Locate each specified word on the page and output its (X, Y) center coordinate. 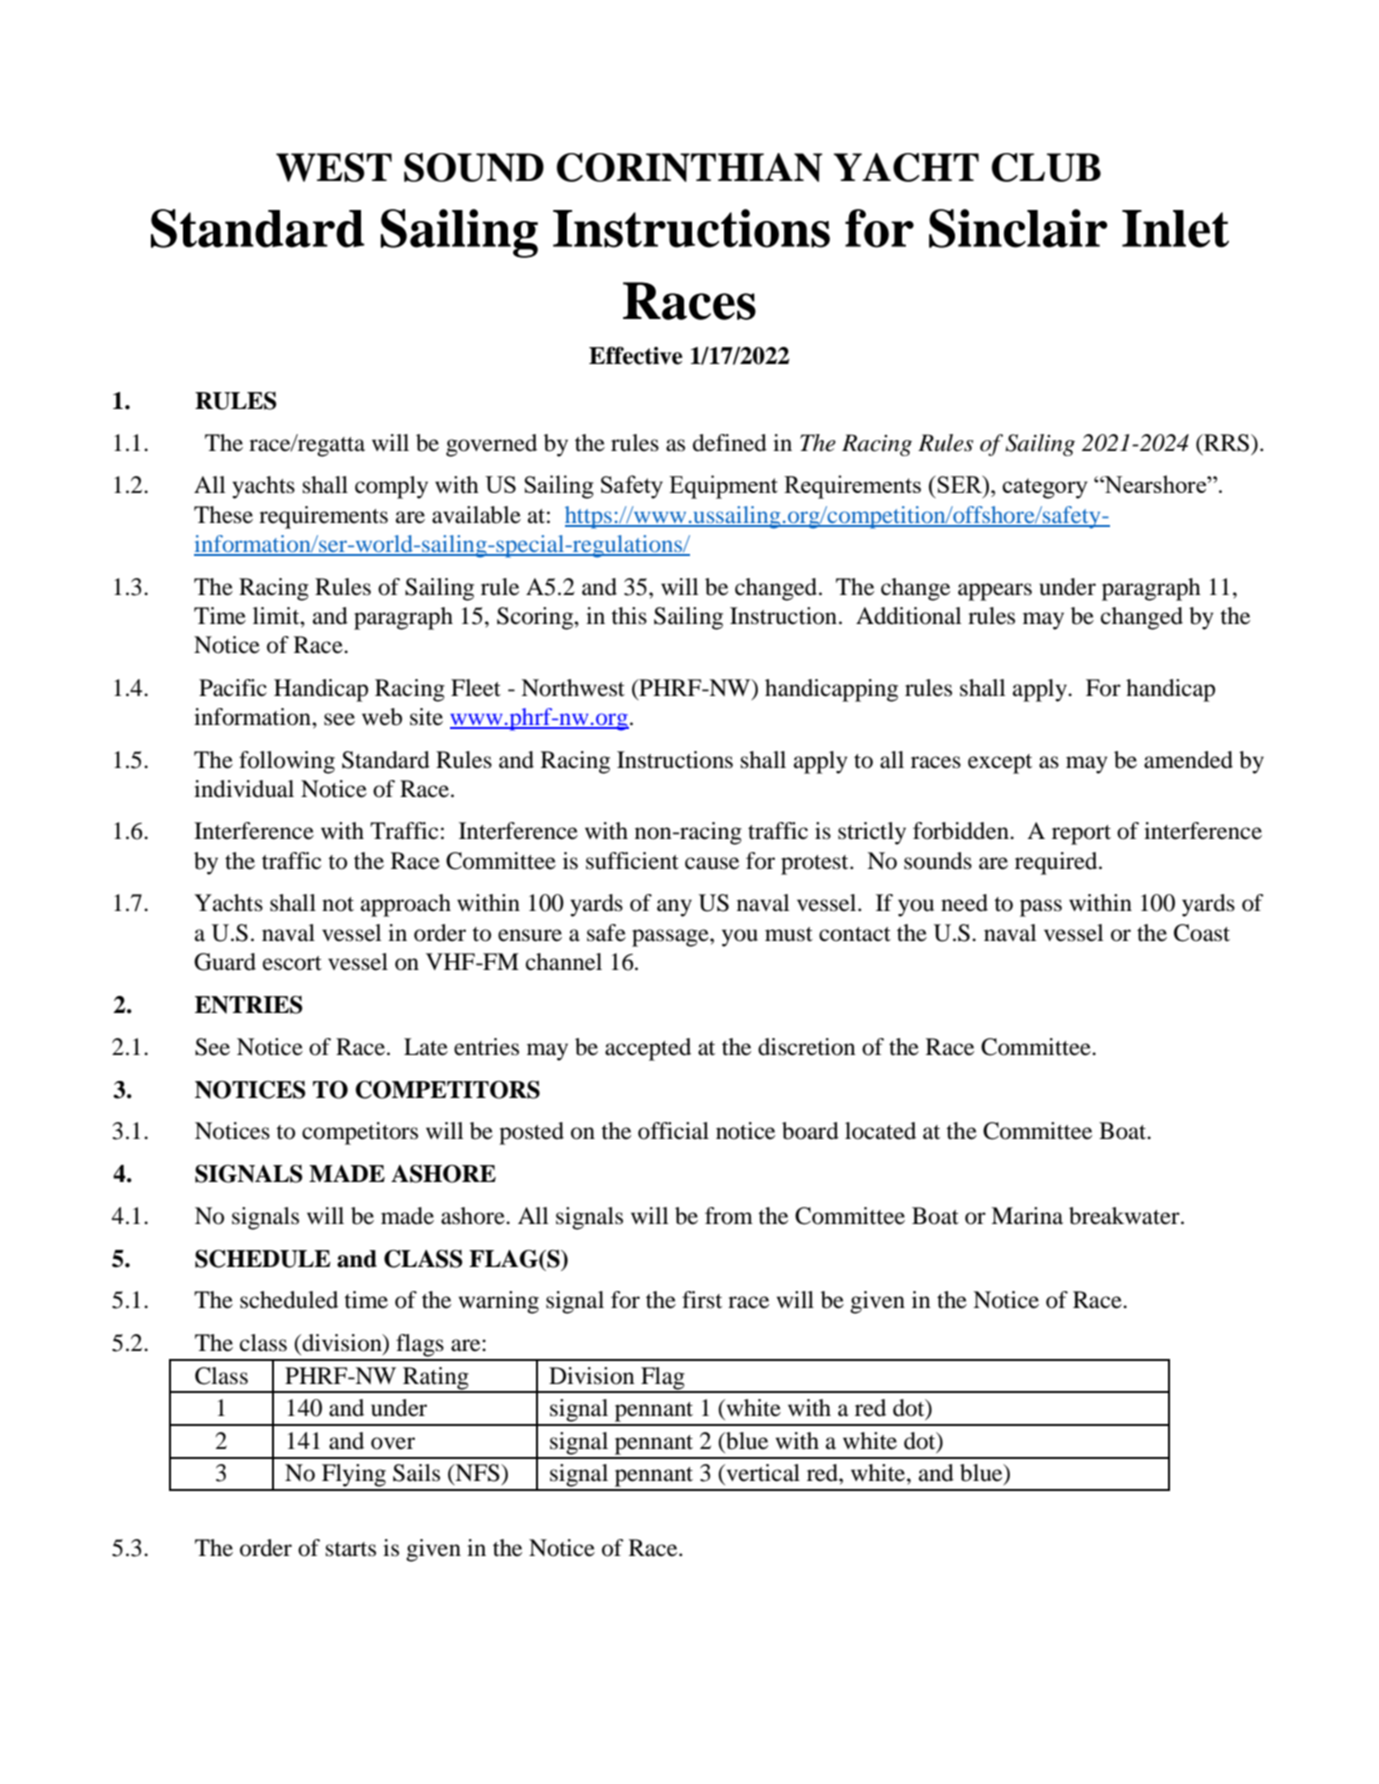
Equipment (723, 487)
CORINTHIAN (690, 167)
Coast (1202, 933)
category (1045, 488)
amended (1188, 760)
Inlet (1175, 229)
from (729, 1216)
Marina (1027, 1216)
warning (498, 1302)
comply (391, 487)
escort (292, 963)
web (382, 717)
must (789, 934)
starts (351, 1549)
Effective (636, 356)
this (629, 616)
